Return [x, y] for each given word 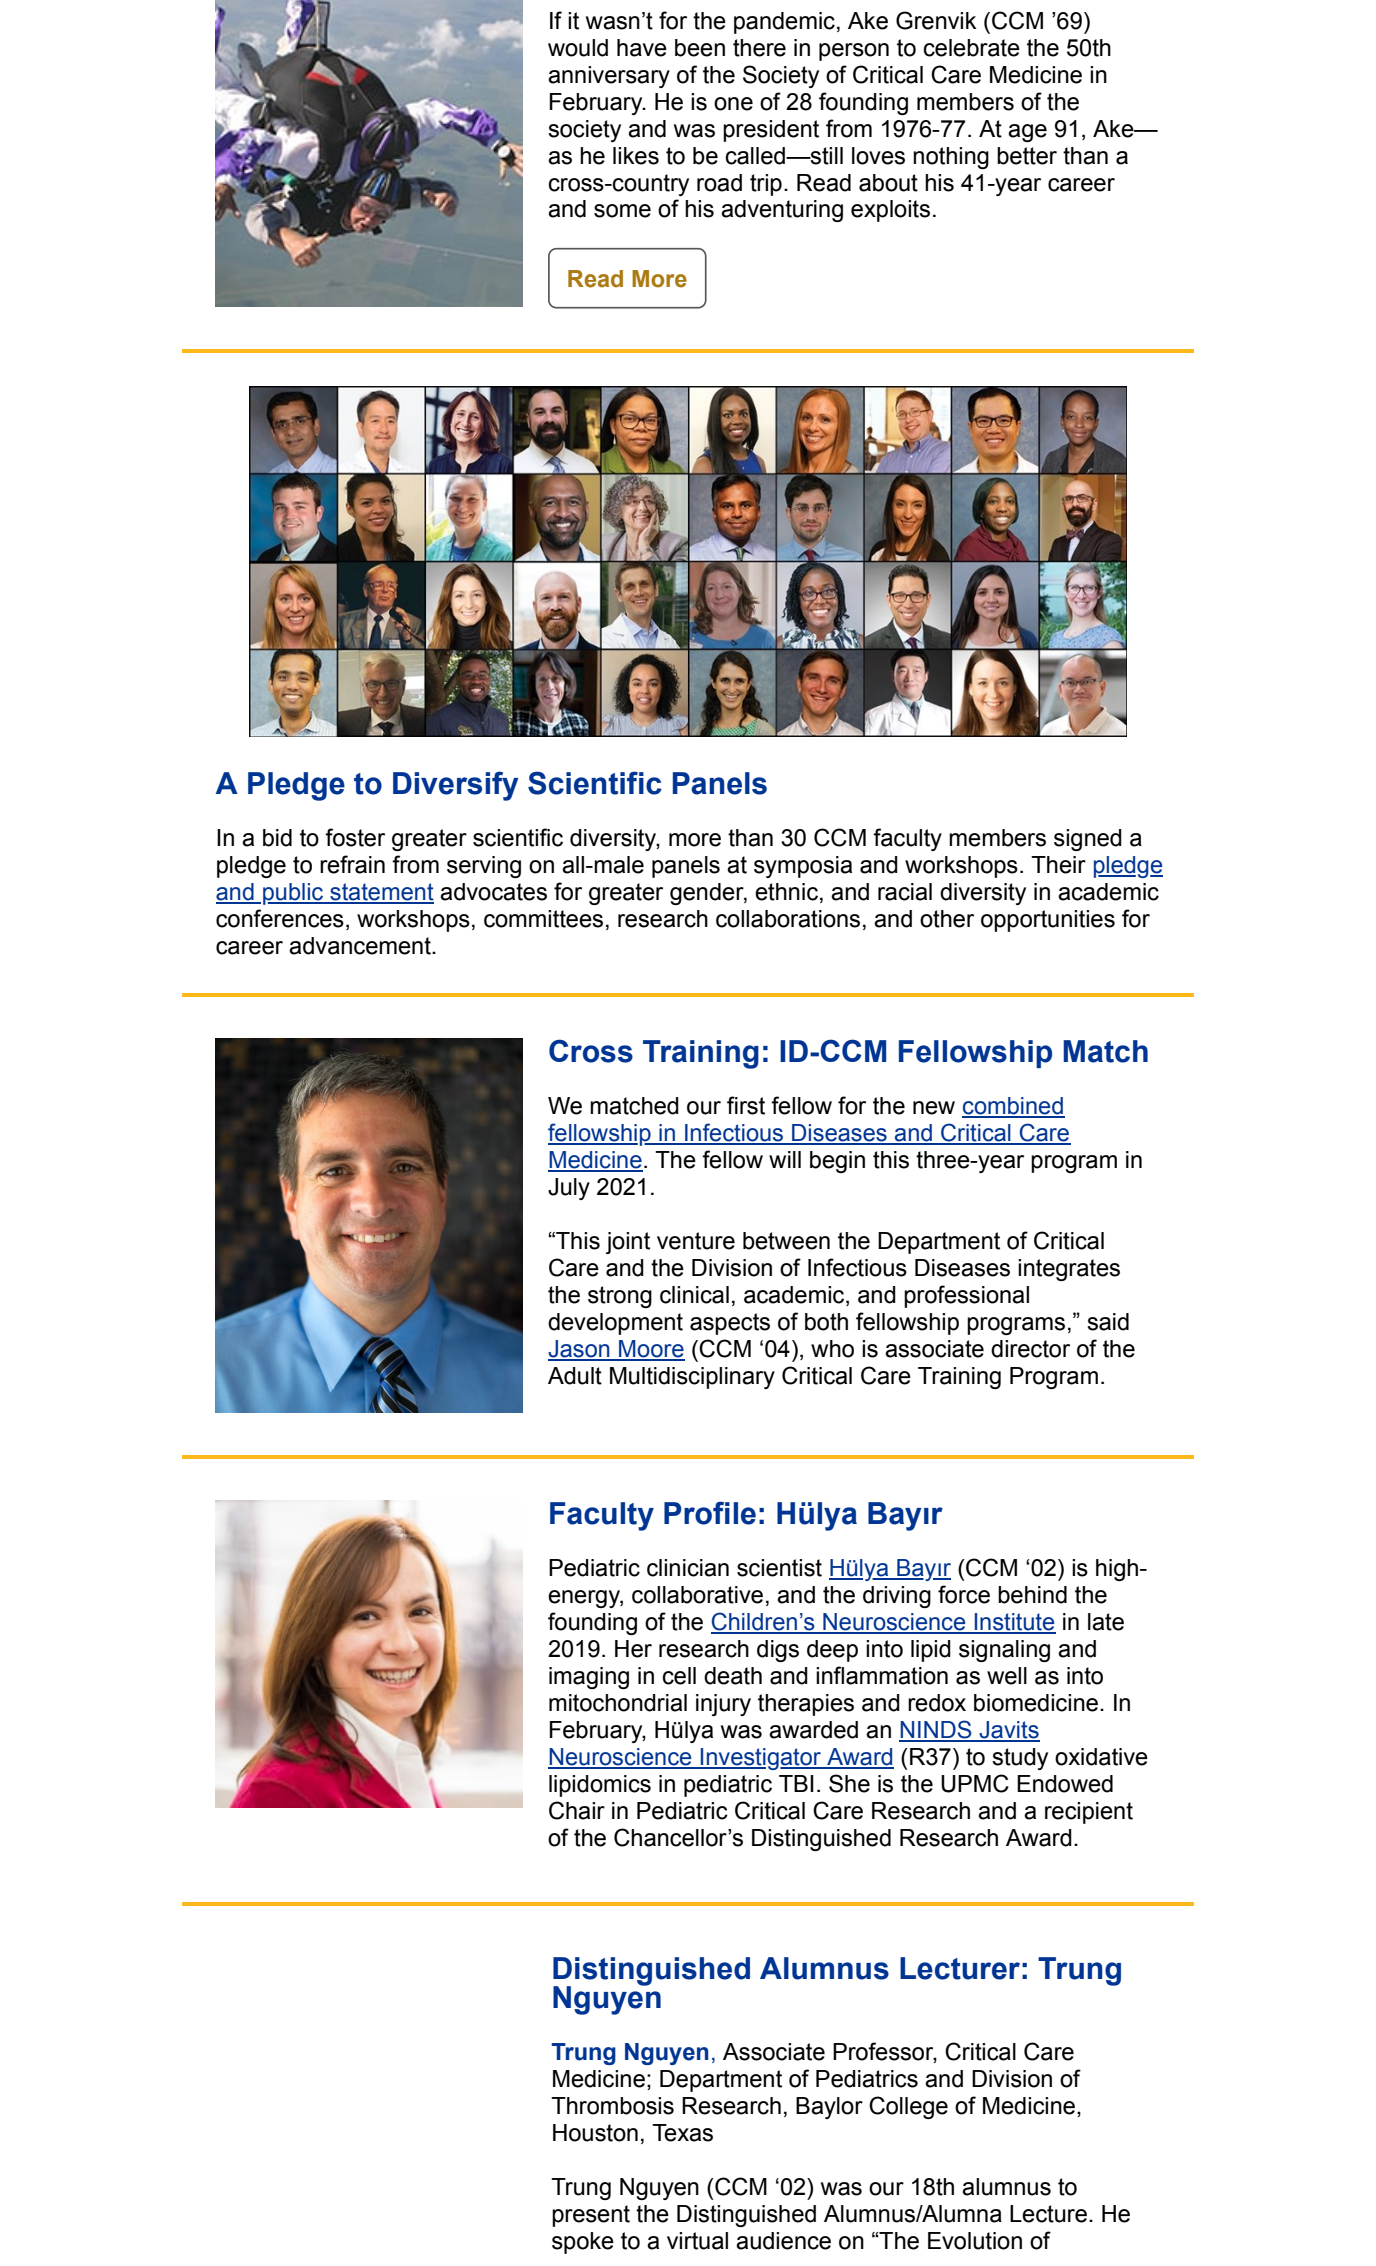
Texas [682, 2133]
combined [1013, 1107]
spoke [583, 2243]
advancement [361, 946]
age [1027, 133]
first [746, 1105]
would [578, 48]
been [700, 48]
